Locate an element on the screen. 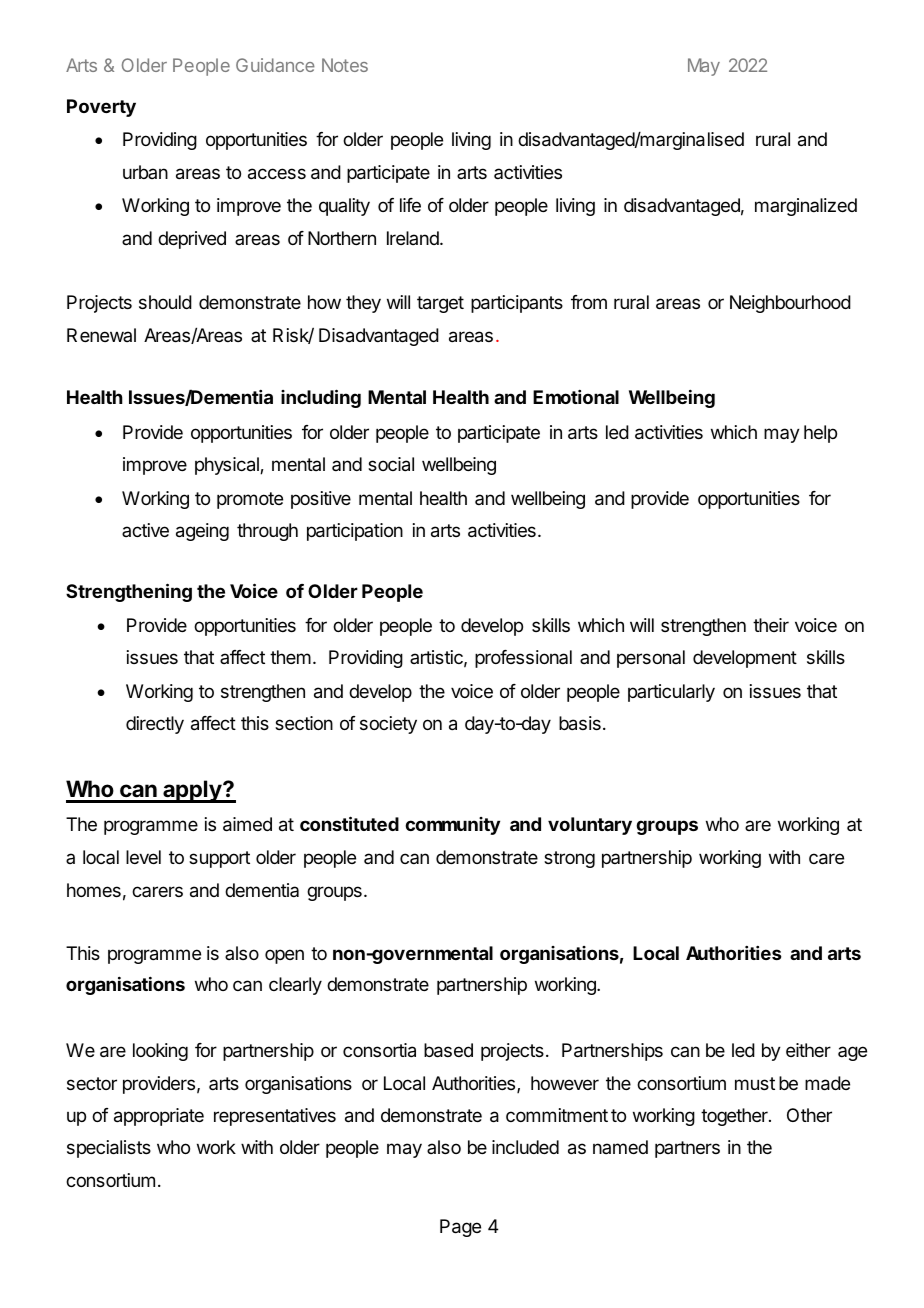 This screenshot has width=924, height=1308. directly is located at coordinates (155, 725).
